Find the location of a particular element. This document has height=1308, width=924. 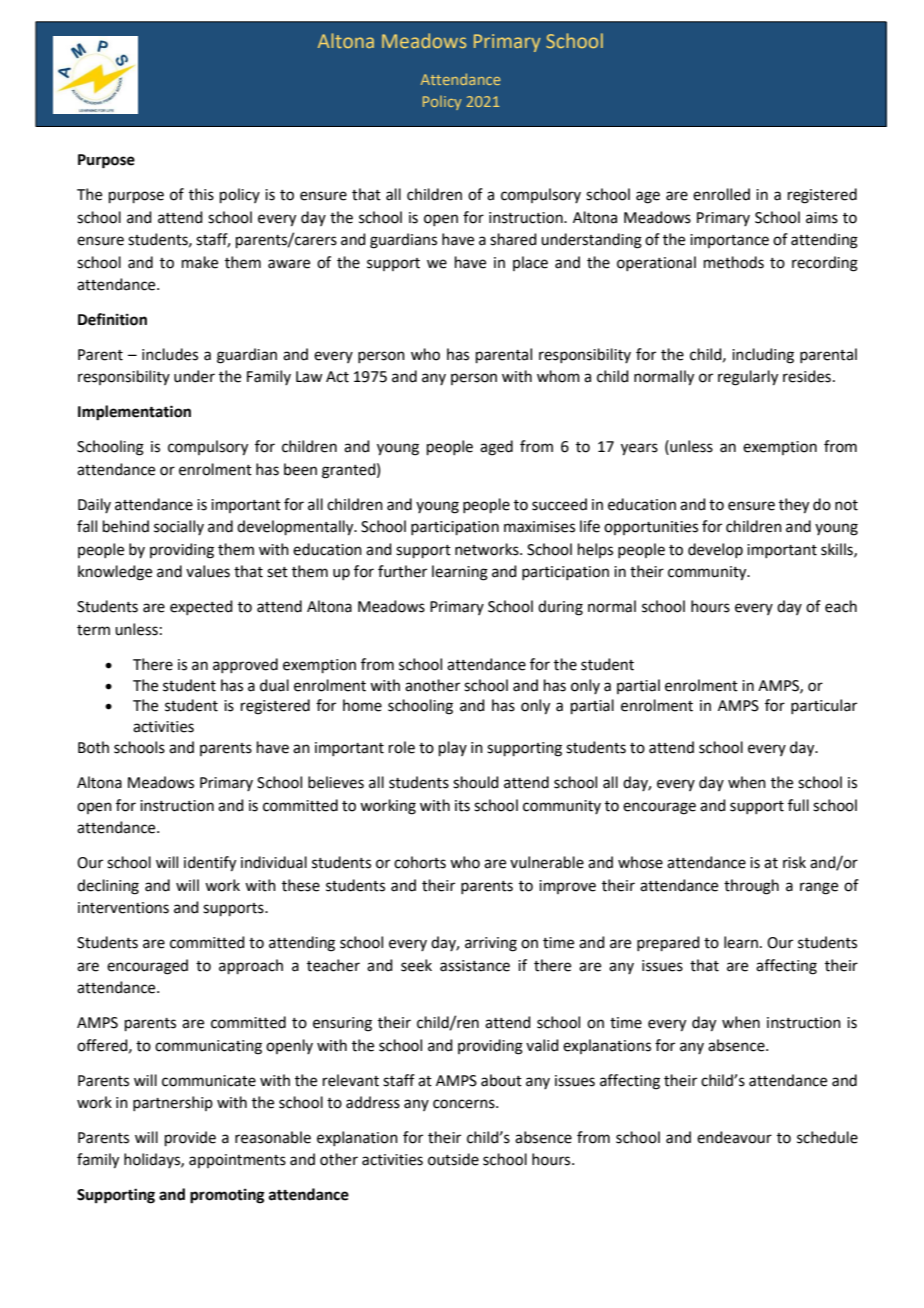

provide is located at coordinates (190, 1138).
